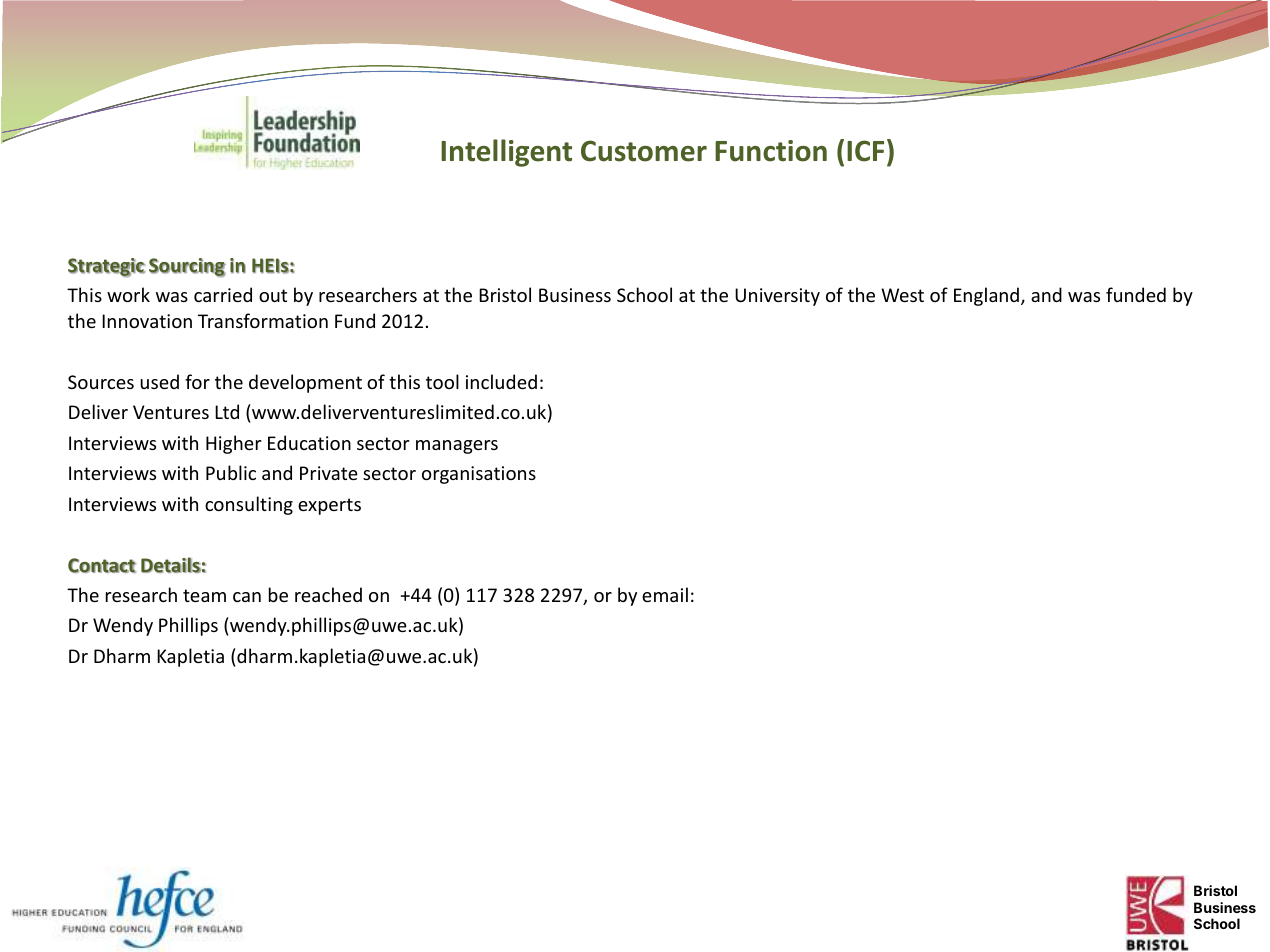 Image resolution: width=1270 pixels, height=952 pixels. I want to click on Intelligent, so click(506, 153).
